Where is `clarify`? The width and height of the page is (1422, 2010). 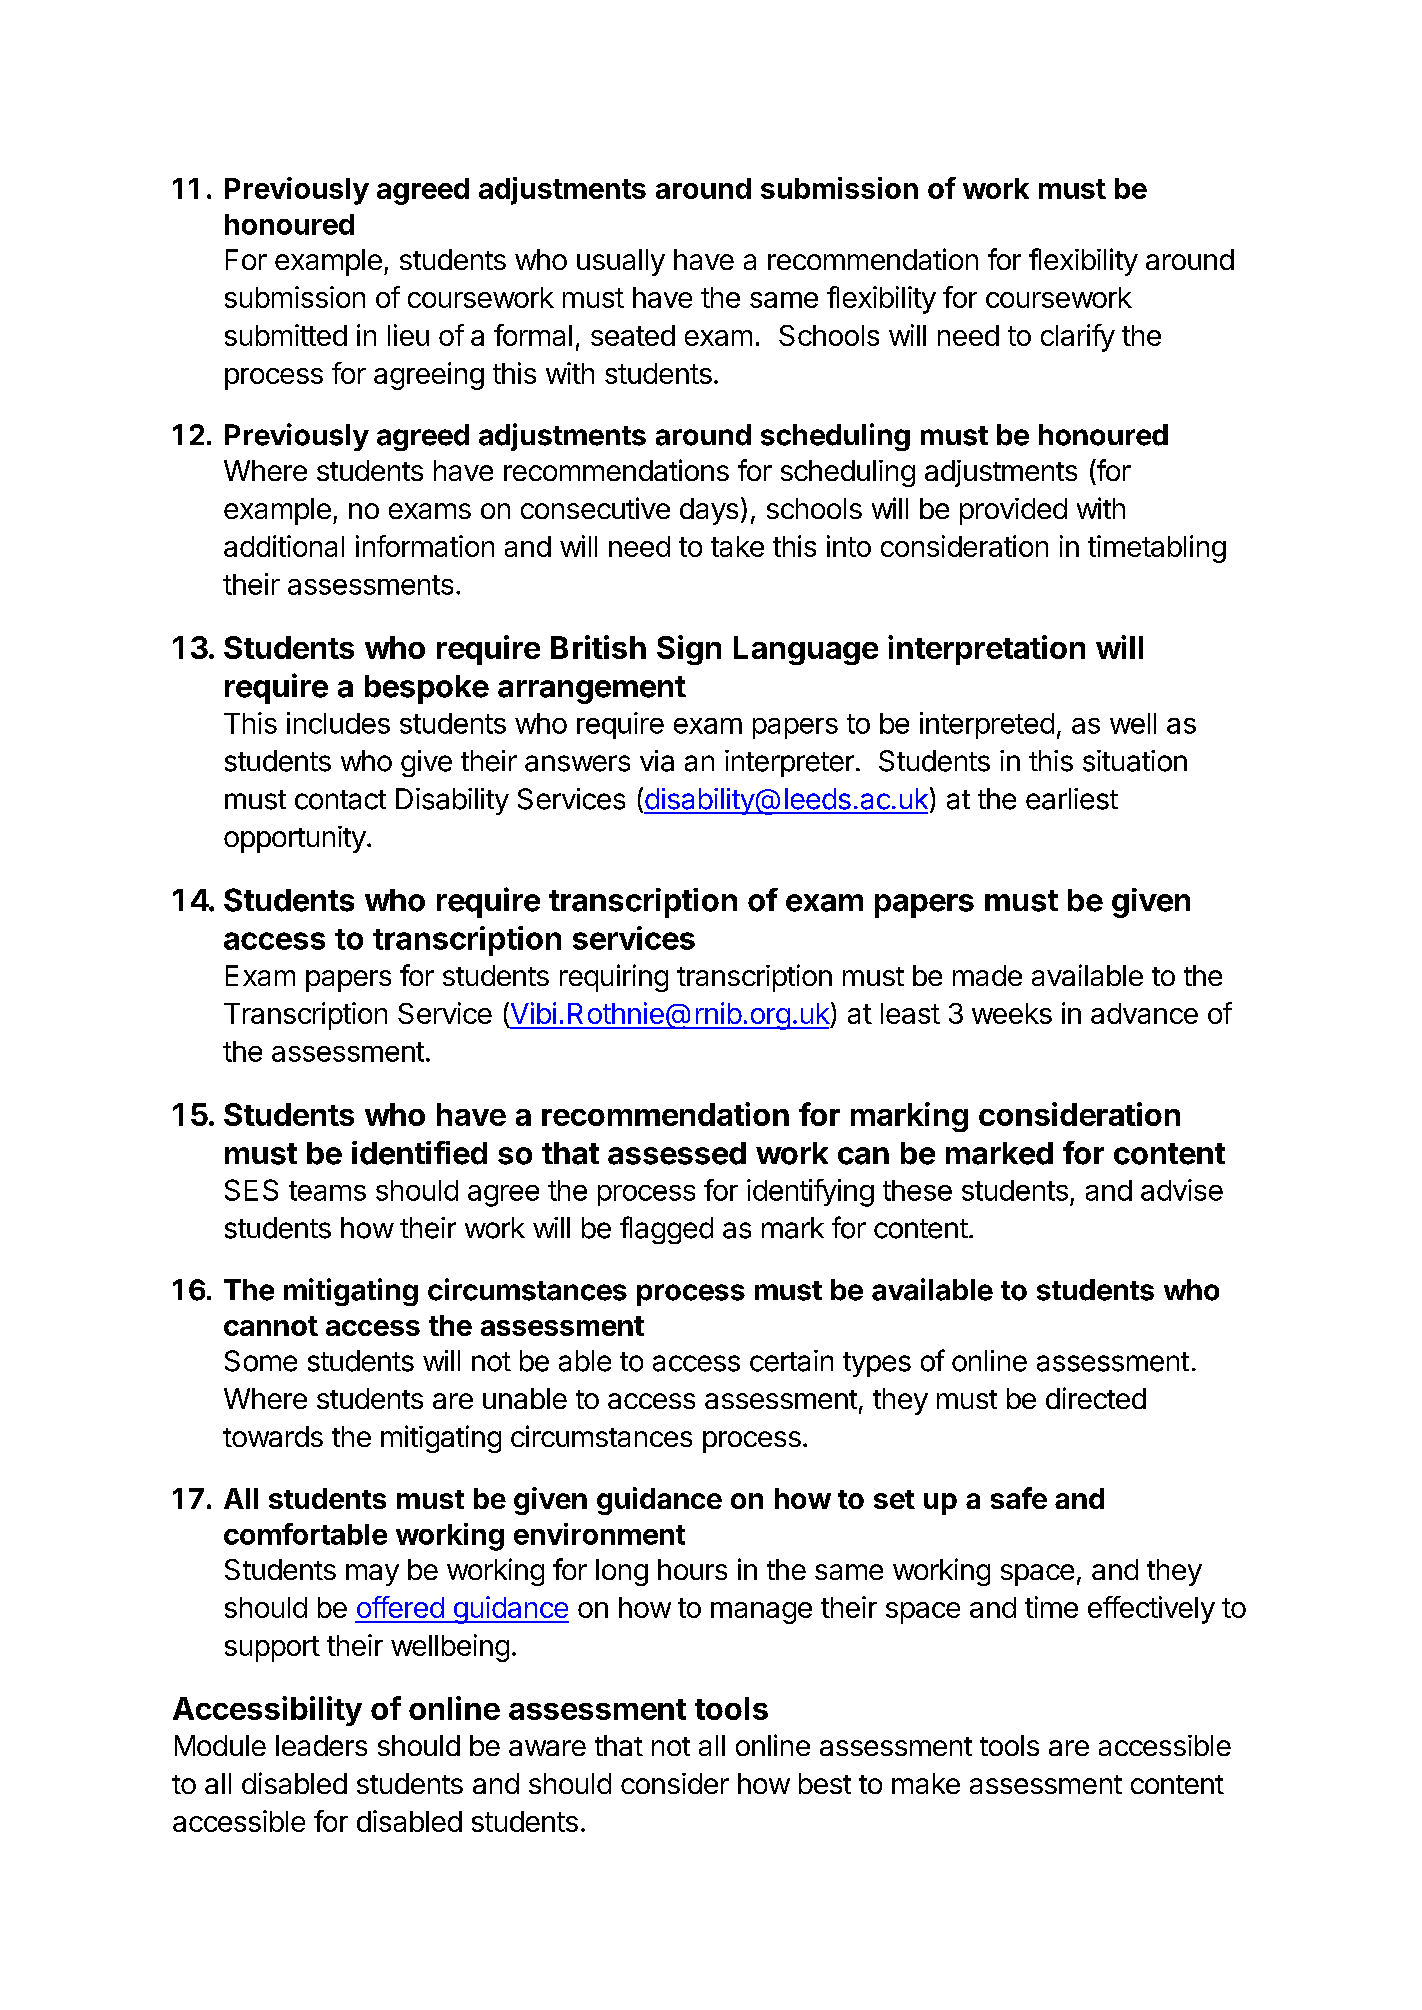
clarify is located at coordinates (1078, 338).
